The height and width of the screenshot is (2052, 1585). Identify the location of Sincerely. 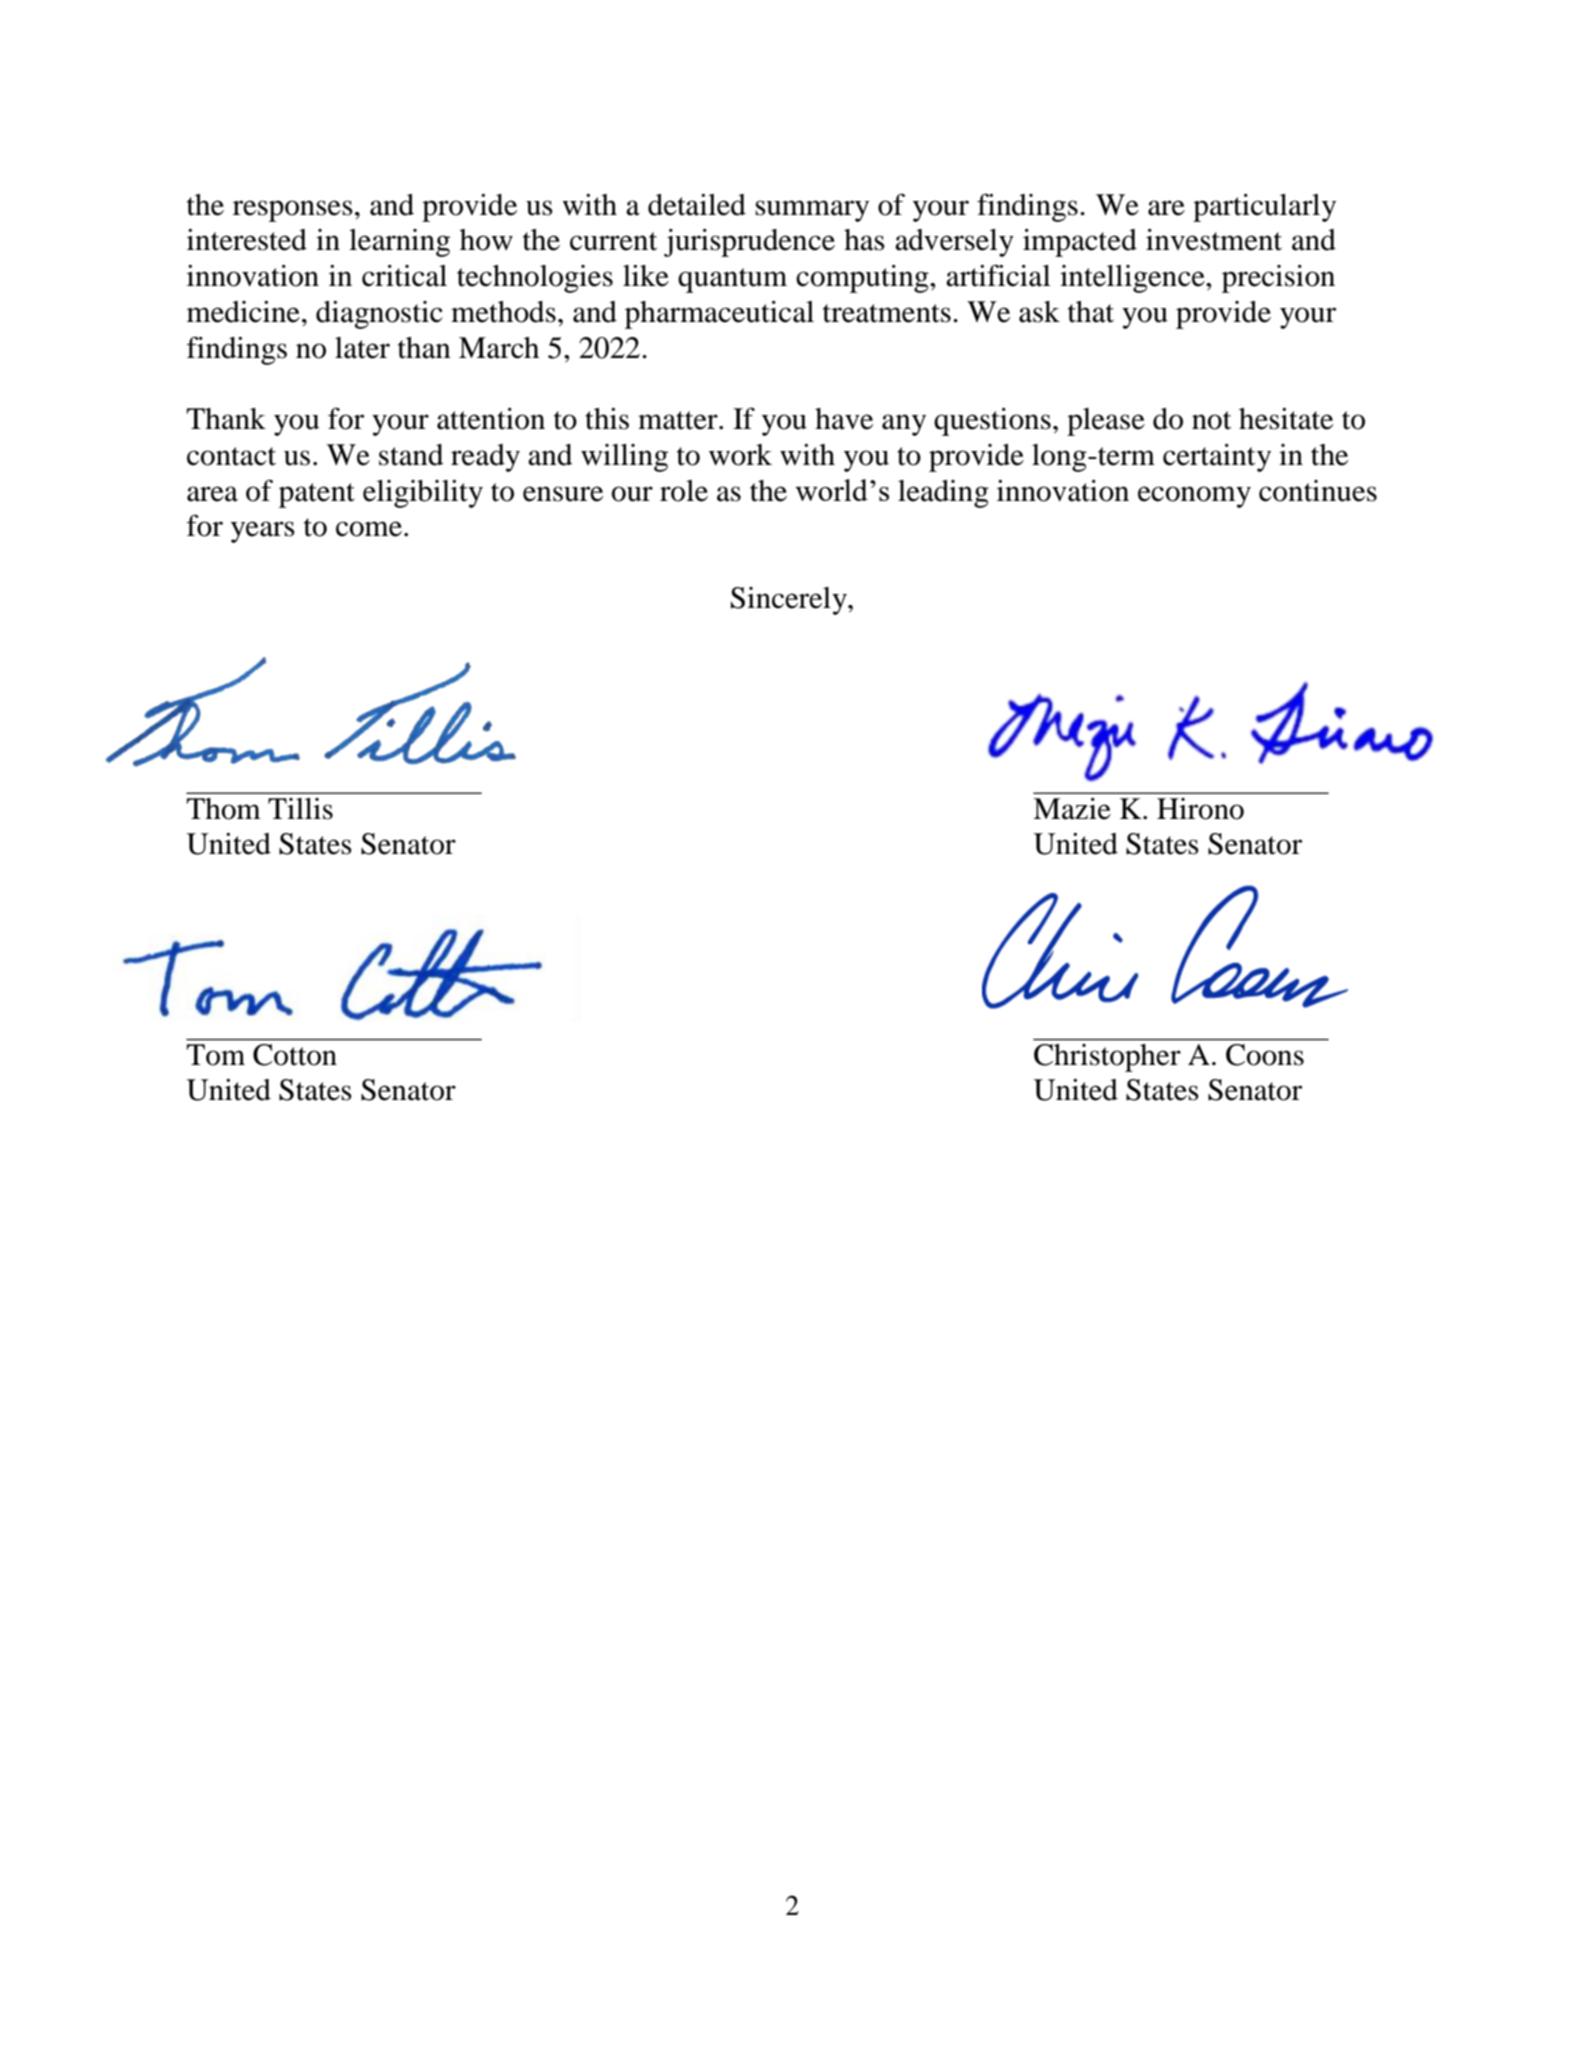
(790, 601).
